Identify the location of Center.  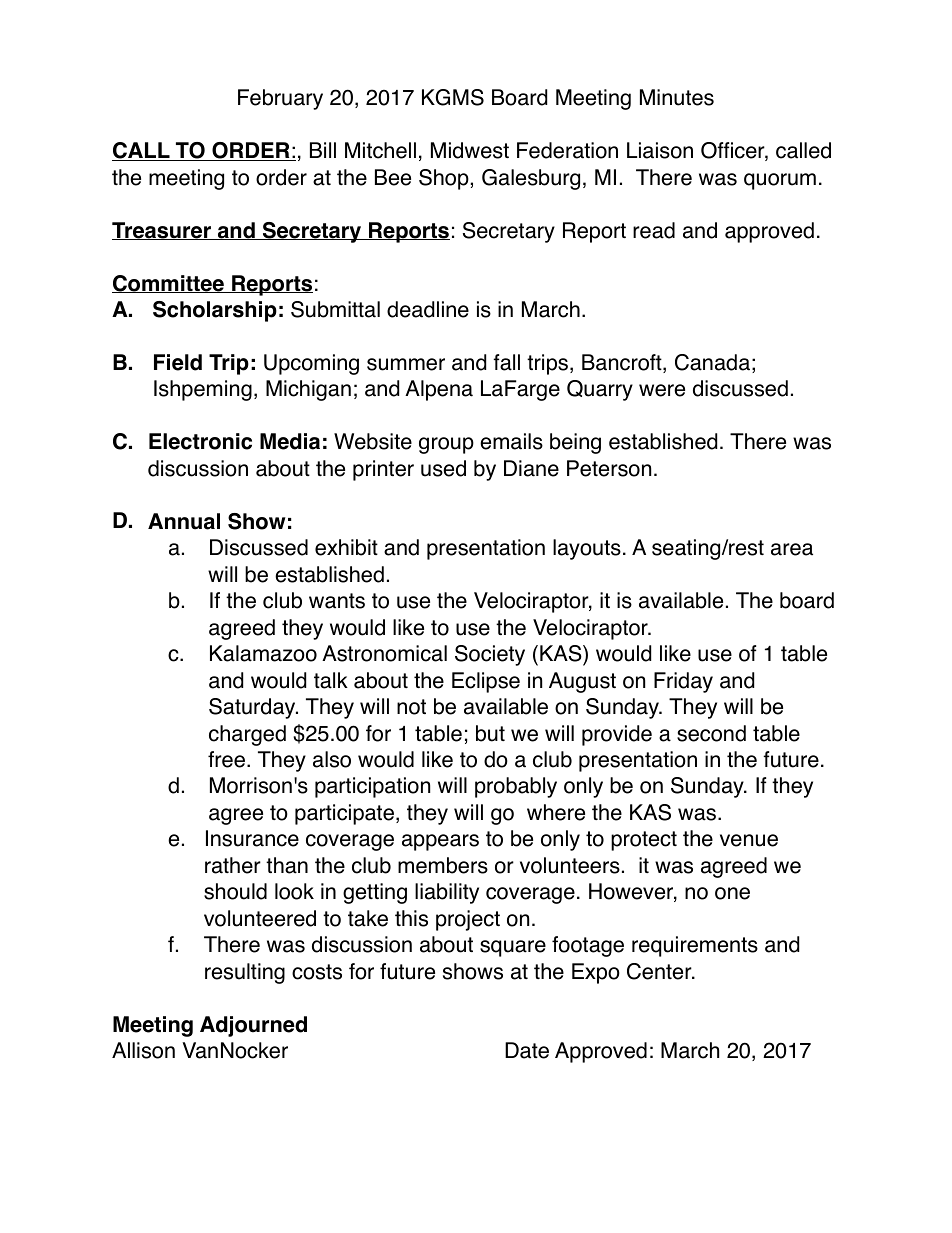
(660, 971).
